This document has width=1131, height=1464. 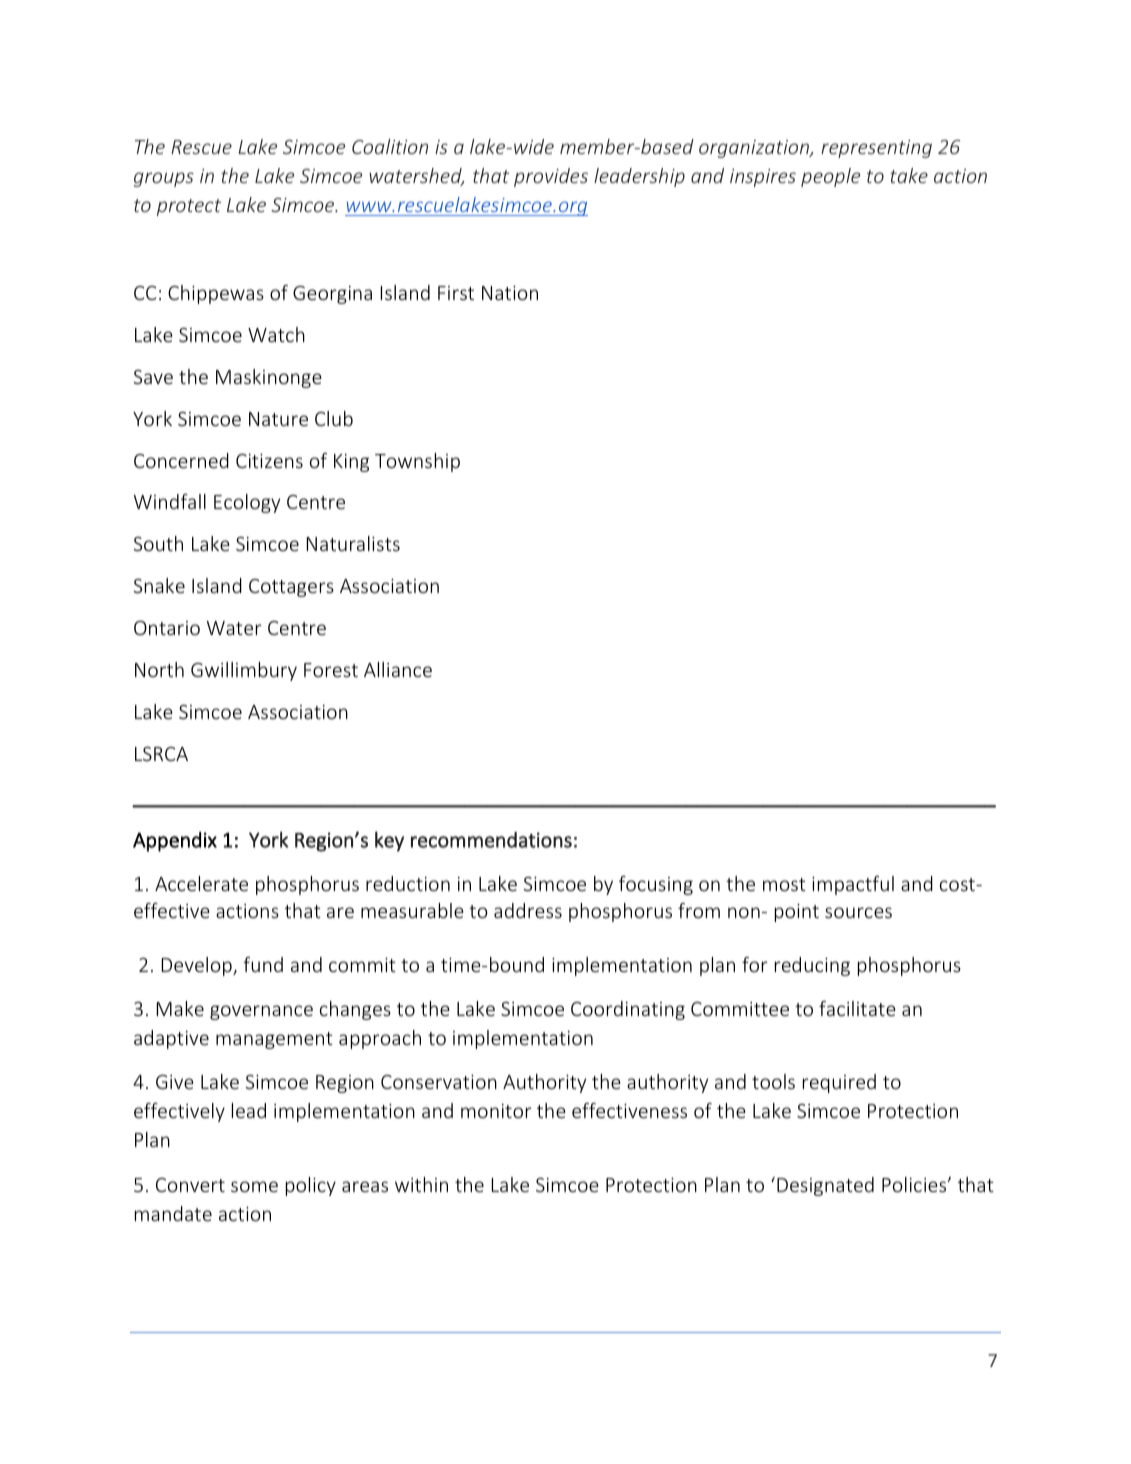 What do you see at coordinates (263, 964) in the document?
I see `fund` at bounding box center [263, 964].
